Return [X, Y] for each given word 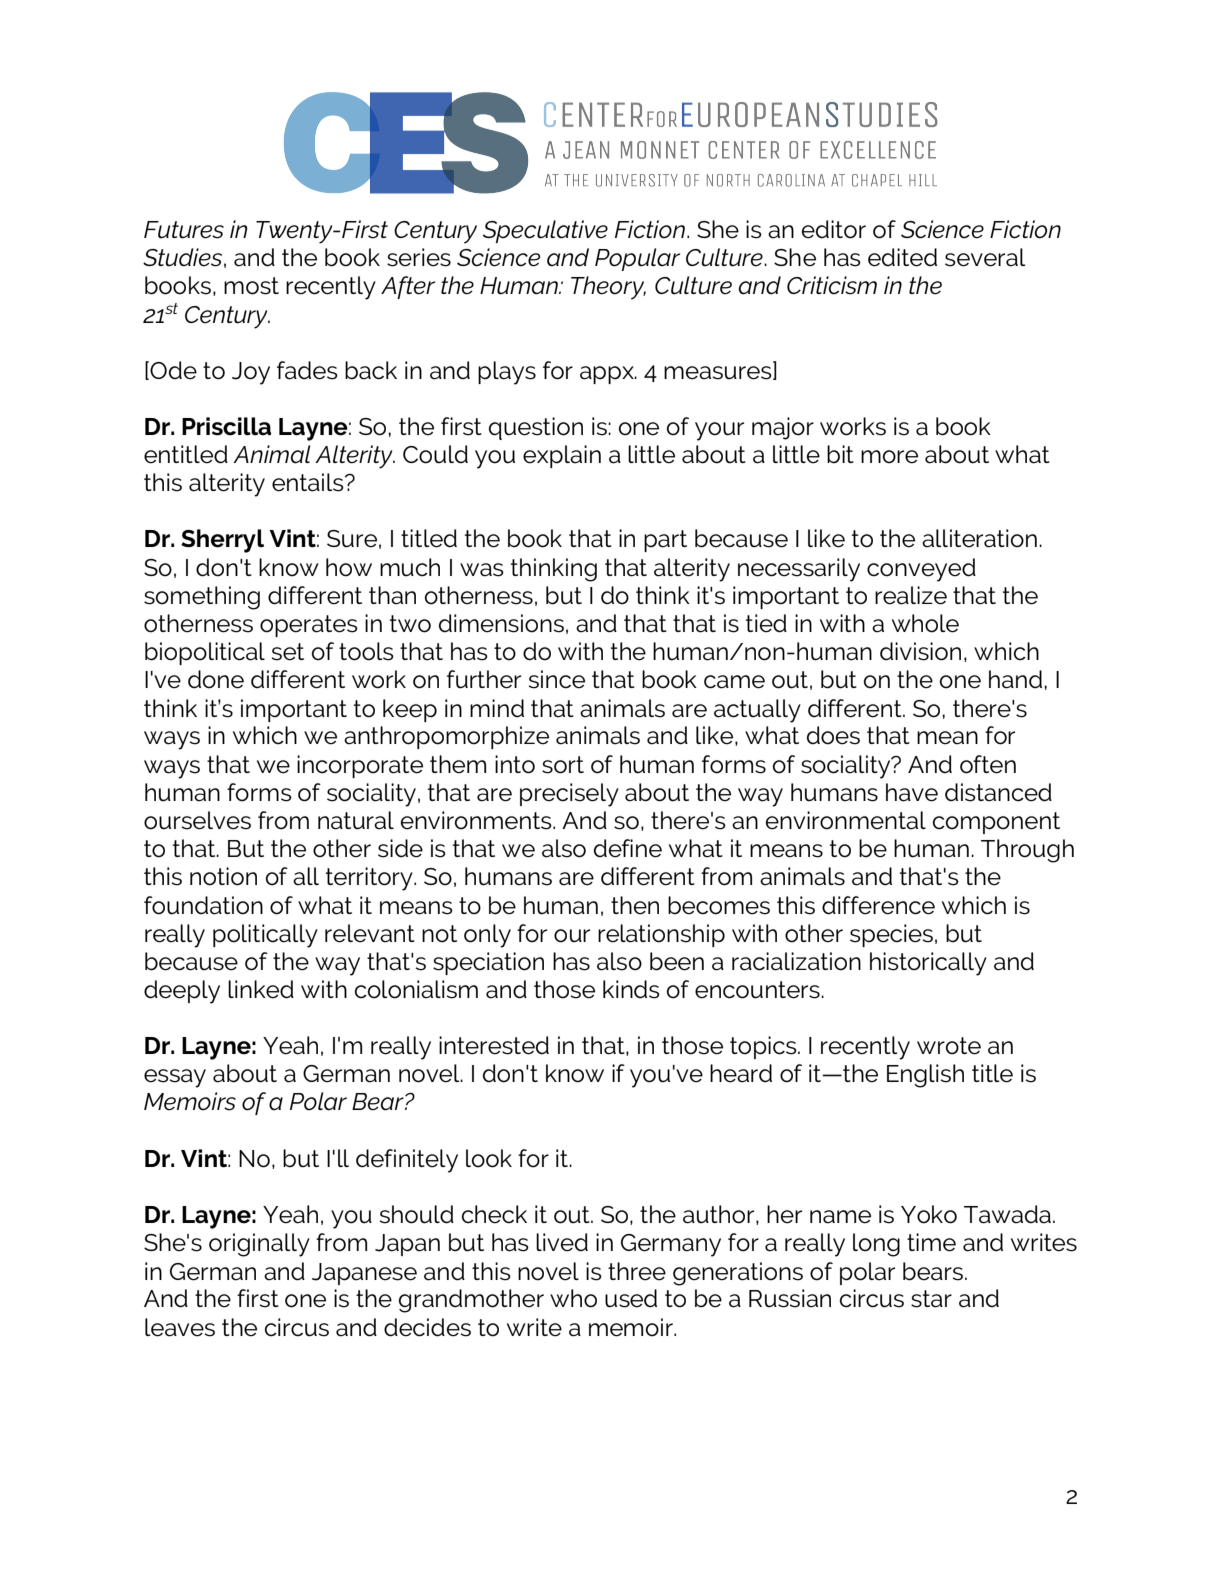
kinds [631, 989]
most [251, 286]
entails [309, 482]
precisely [569, 795]
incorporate [360, 766]
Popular [637, 259]
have [912, 792]
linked [261, 989]
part [665, 541]
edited [902, 257]
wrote [949, 1046]
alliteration [979, 538]
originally [259, 1245]
